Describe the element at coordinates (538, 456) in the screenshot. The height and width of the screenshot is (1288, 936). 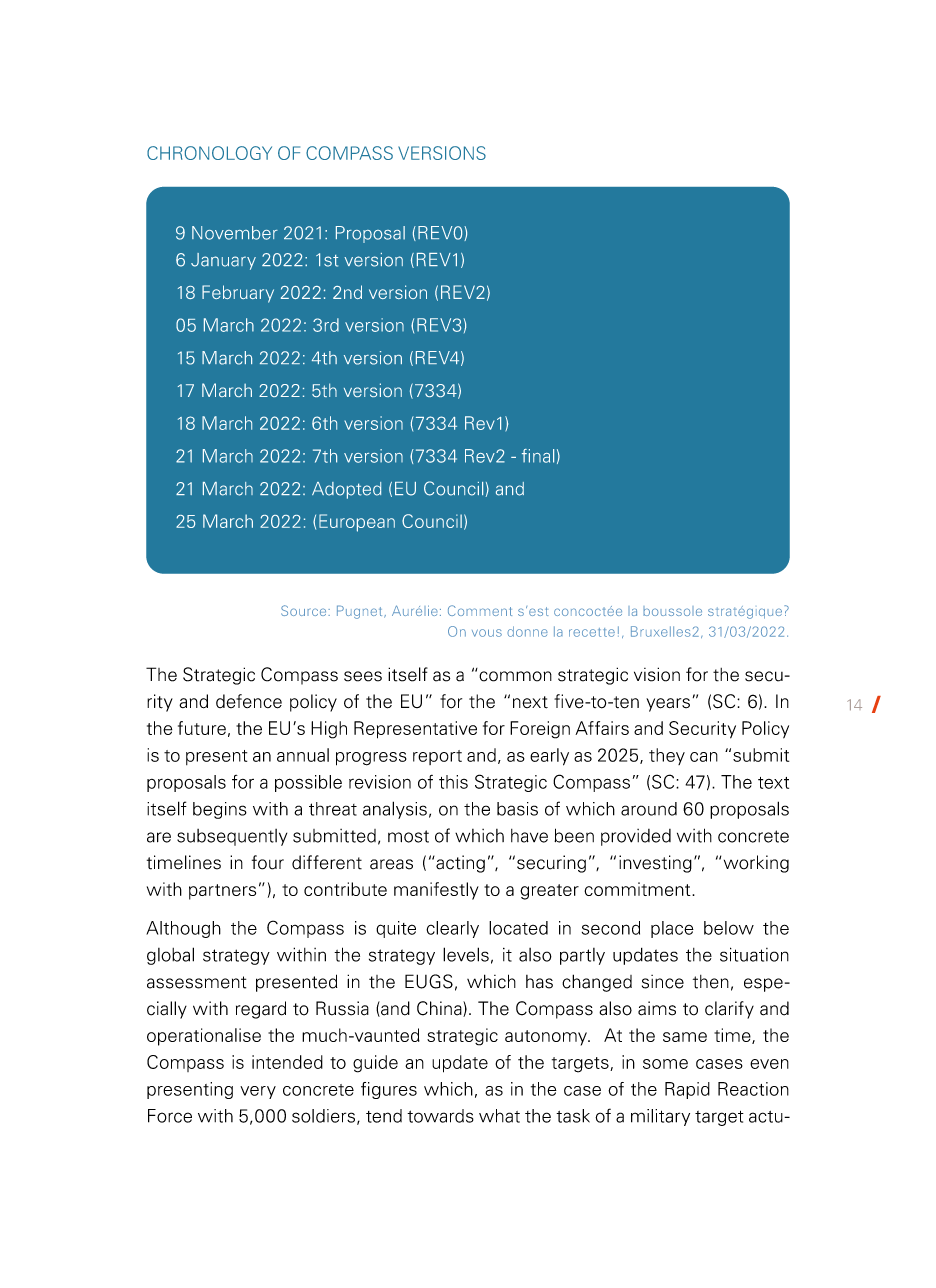
I see `final` at that location.
